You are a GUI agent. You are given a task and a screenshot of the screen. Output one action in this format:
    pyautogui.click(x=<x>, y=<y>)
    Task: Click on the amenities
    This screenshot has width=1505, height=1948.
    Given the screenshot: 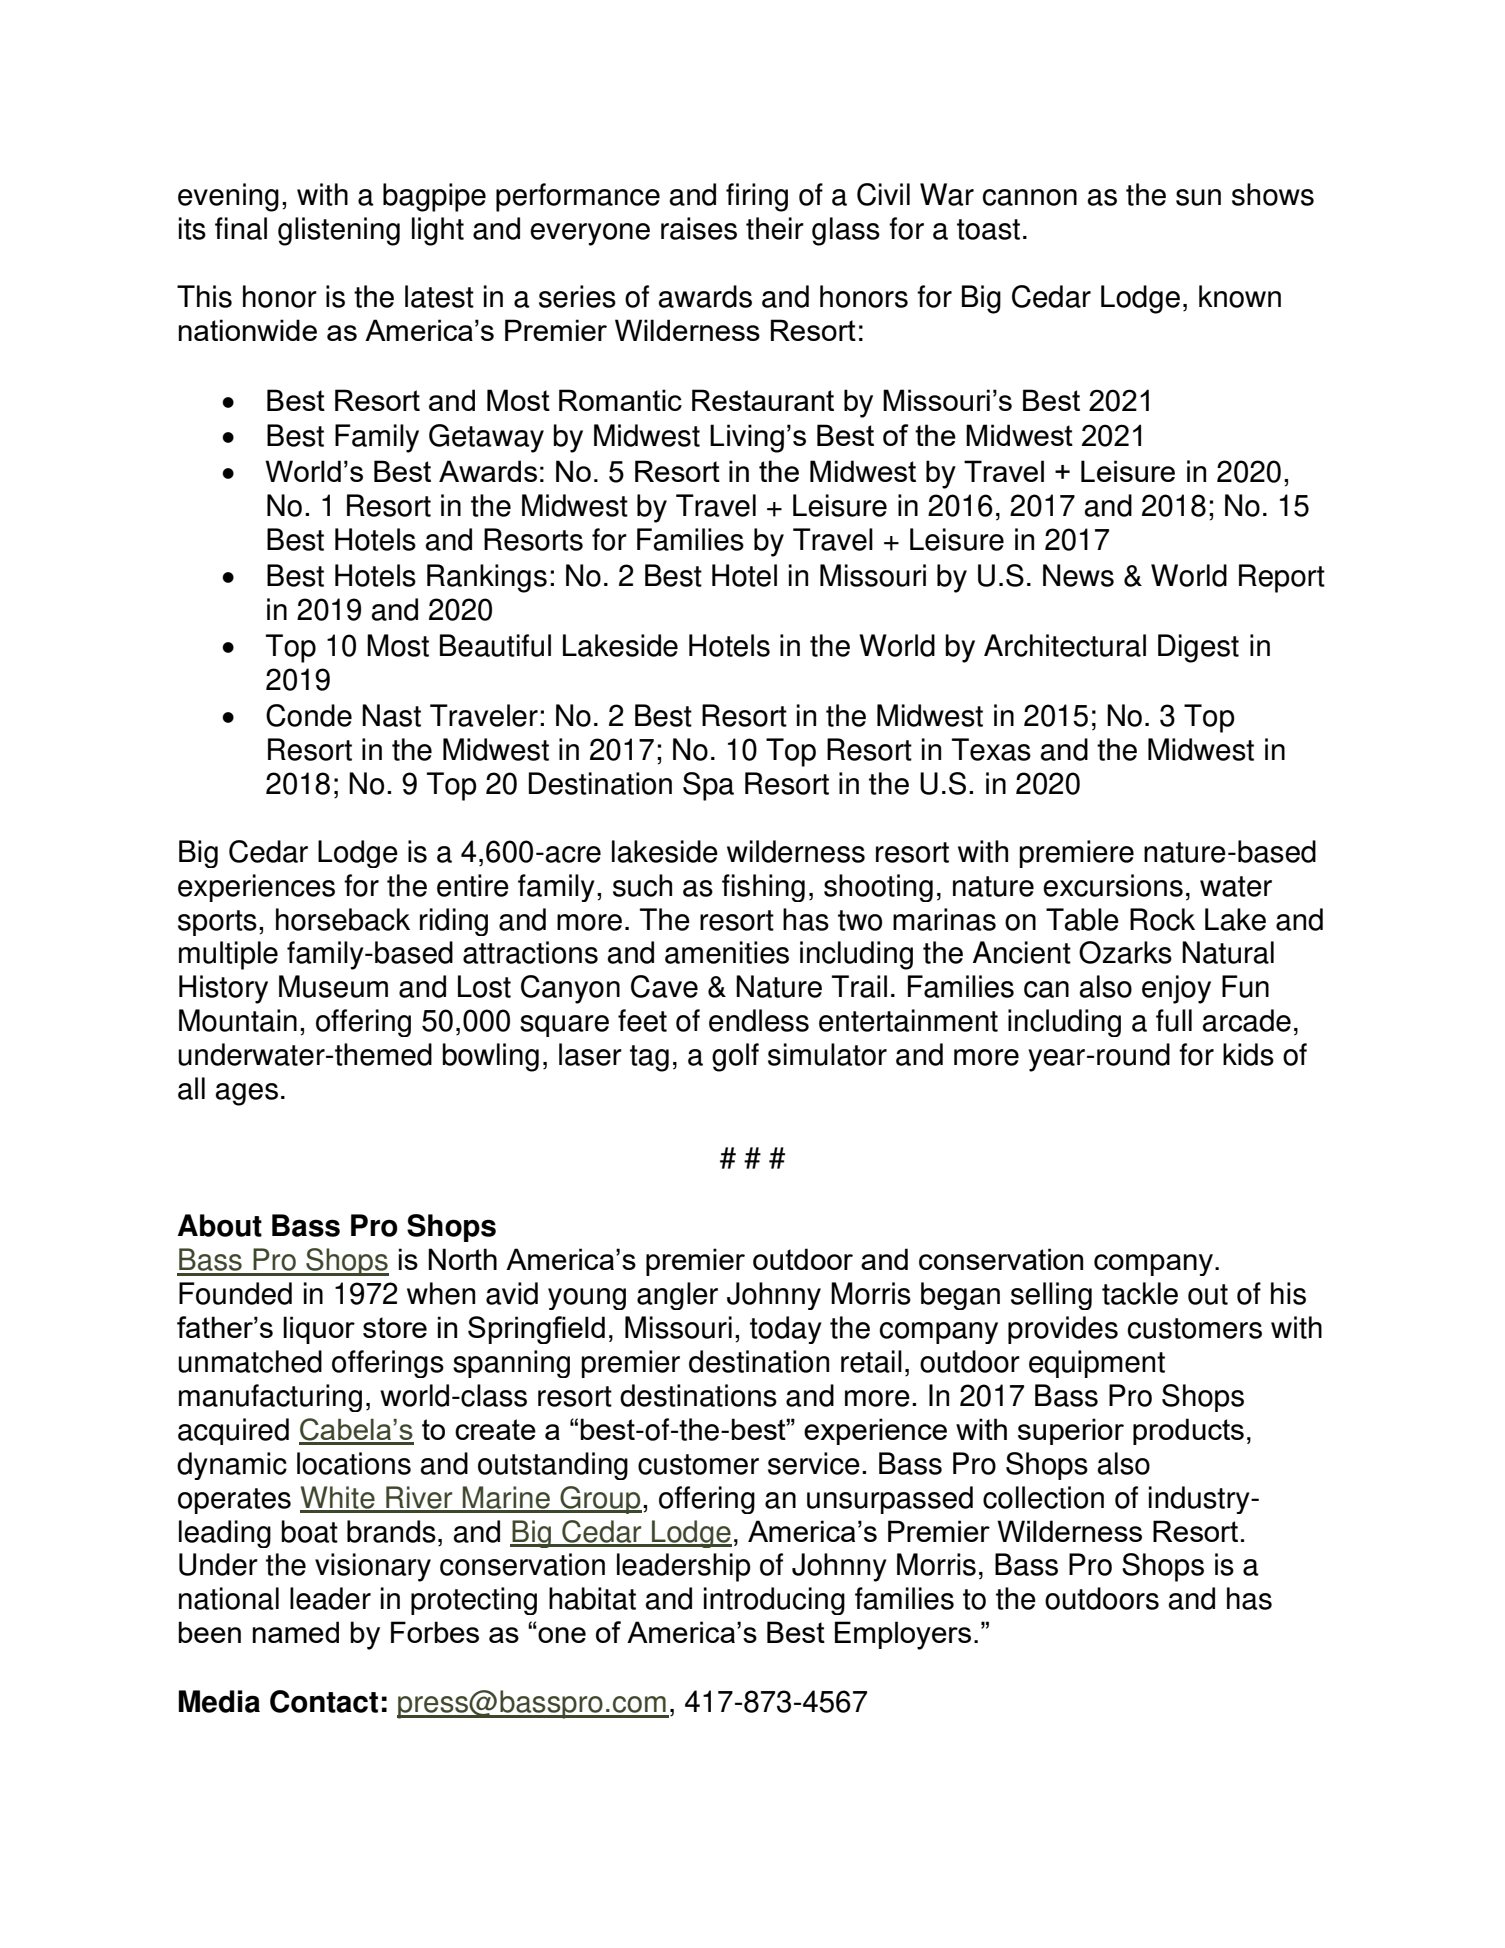 What is the action you would take?
    pyautogui.click(x=727, y=952)
